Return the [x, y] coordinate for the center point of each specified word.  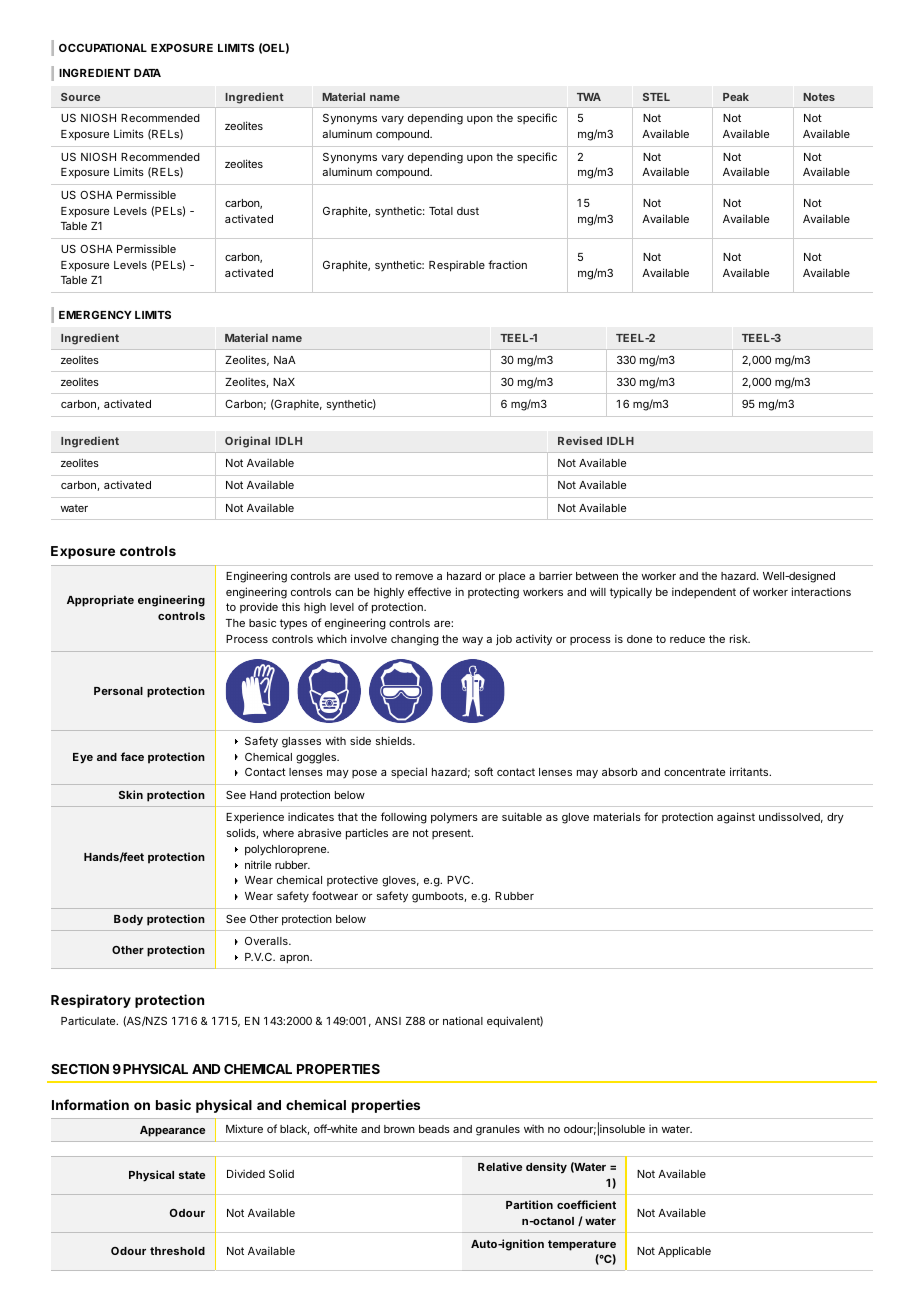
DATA [147, 73]
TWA [589, 97]
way [472, 641]
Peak [736, 97]
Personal [118, 691]
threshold [177, 1251]
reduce [687, 639]
